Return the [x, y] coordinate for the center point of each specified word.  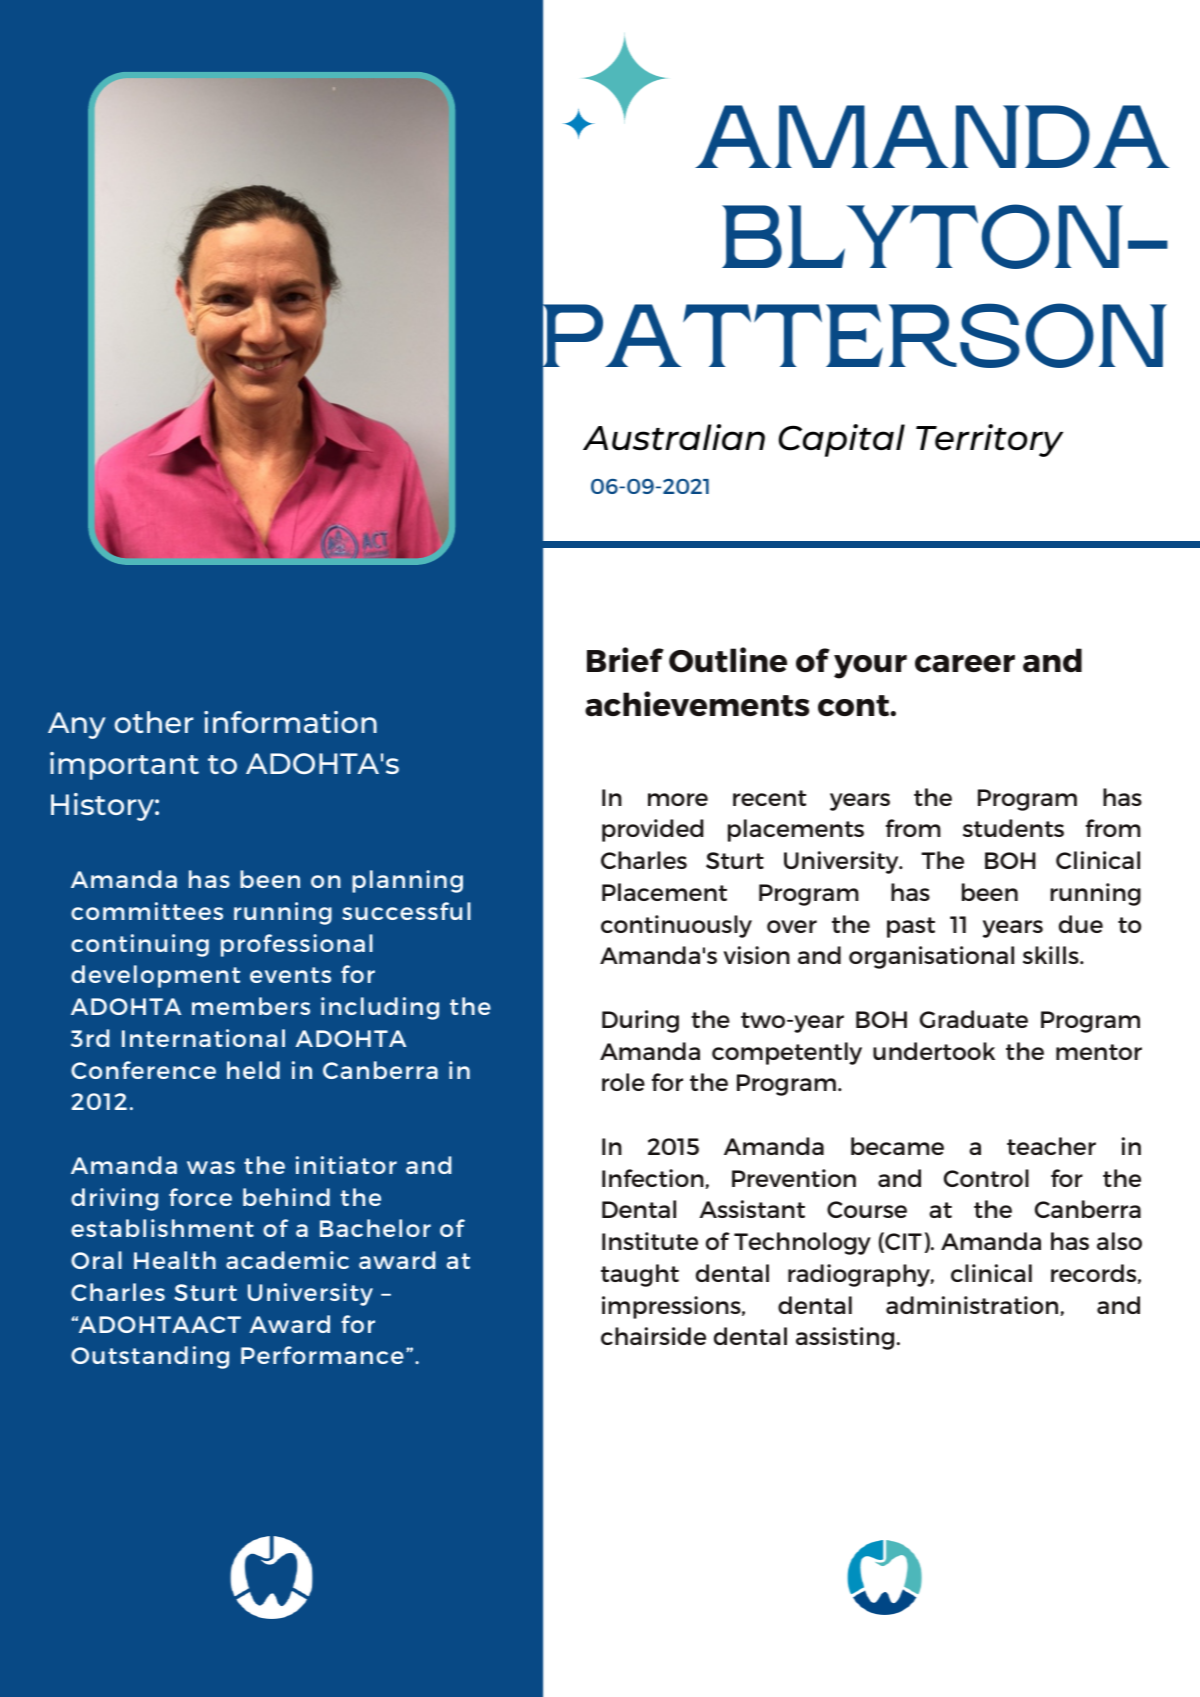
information [290, 722]
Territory [989, 440]
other [154, 722]
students [1013, 828]
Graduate [974, 1019]
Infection [653, 1178]
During [640, 1021]
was [211, 1167]
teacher [1051, 1146]
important [124, 766]
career [965, 664]
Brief [625, 659]
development [155, 976]
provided [653, 830]
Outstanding [150, 1357]
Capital [842, 440]
